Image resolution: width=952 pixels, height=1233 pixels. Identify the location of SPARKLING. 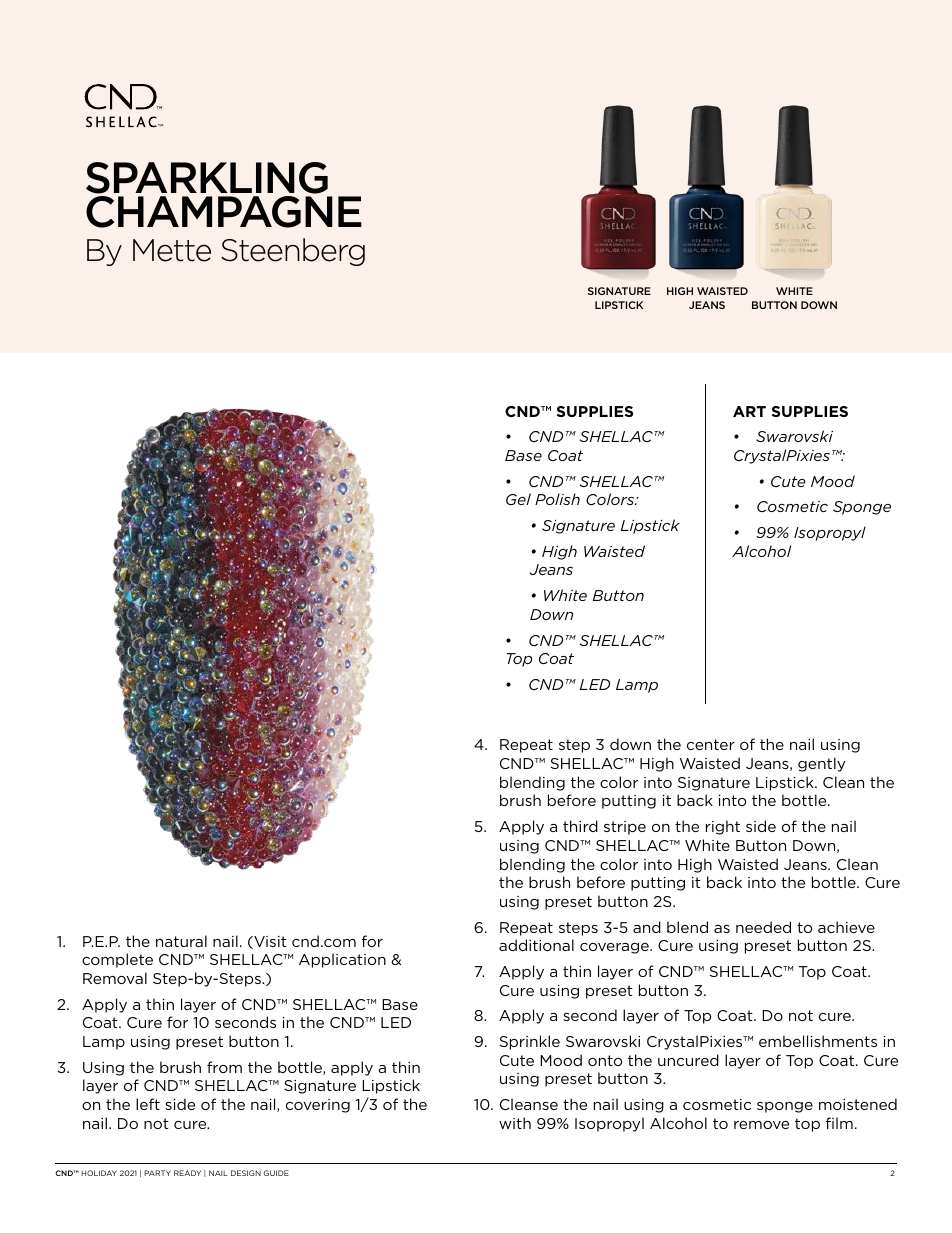
(207, 178).
